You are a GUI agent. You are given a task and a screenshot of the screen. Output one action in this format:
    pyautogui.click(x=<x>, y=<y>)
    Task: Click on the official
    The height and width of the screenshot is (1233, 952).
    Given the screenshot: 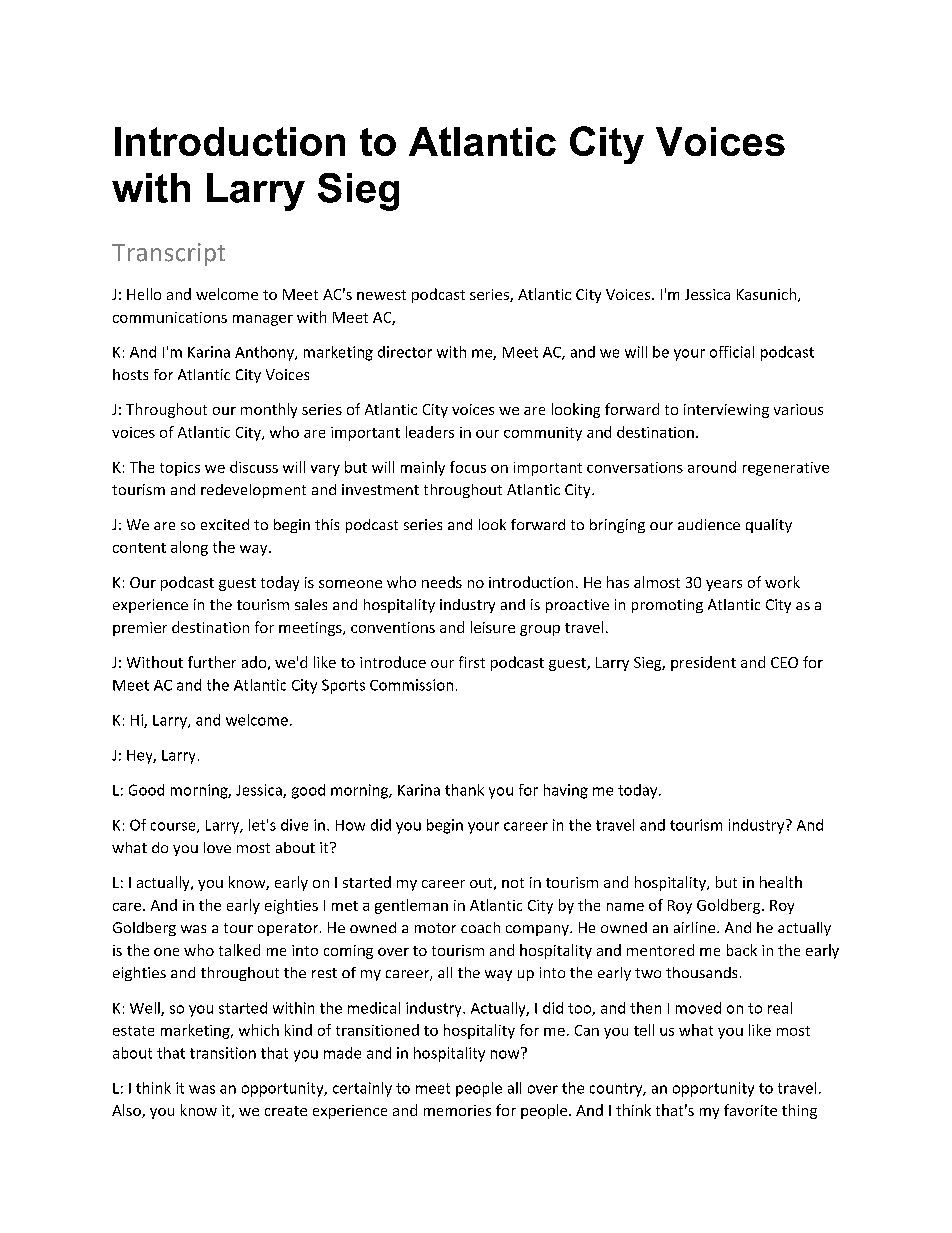 What is the action you would take?
    pyautogui.click(x=732, y=352)
